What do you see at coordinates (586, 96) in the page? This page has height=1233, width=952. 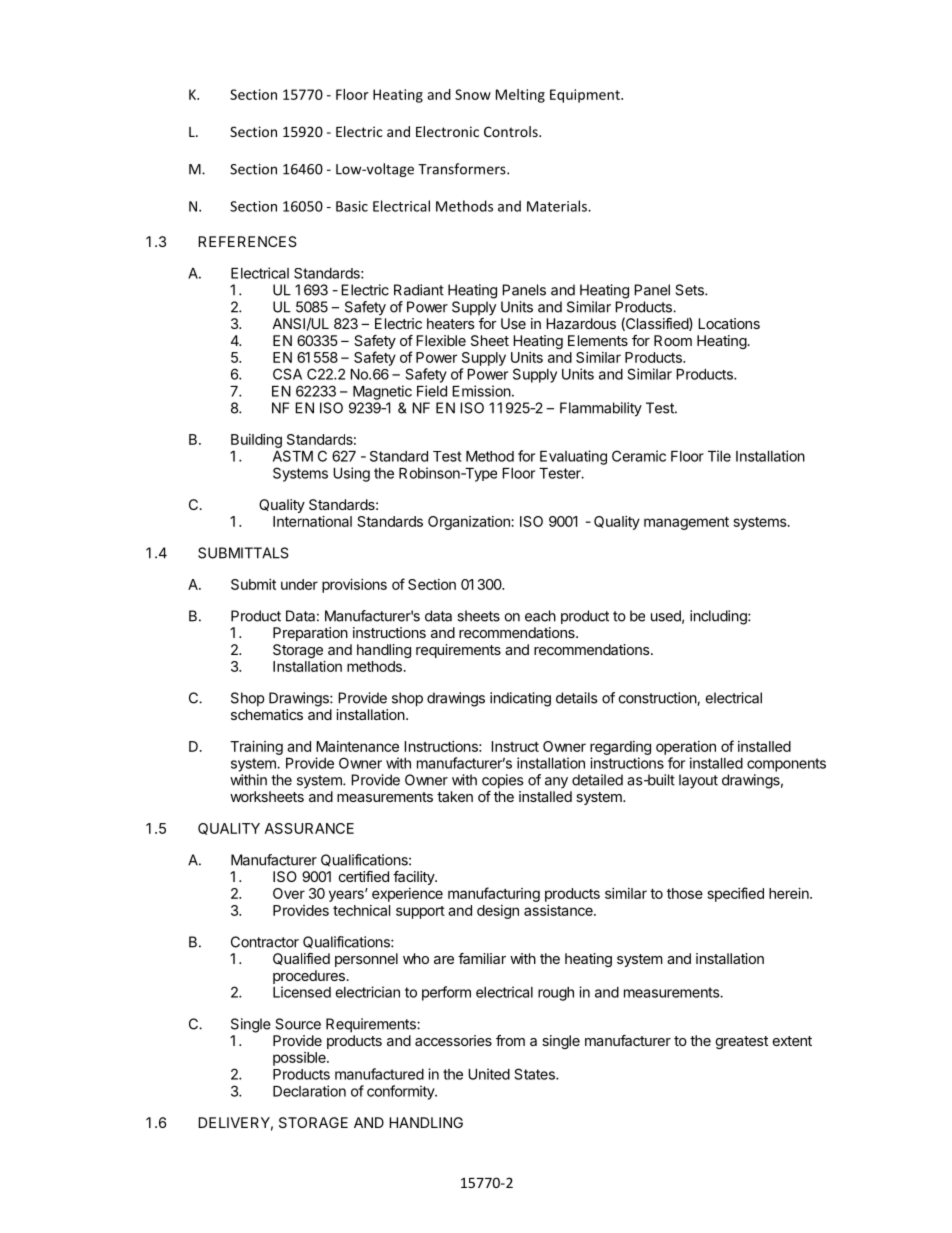 I see `Equipment` at bounding box center [586, 96].
